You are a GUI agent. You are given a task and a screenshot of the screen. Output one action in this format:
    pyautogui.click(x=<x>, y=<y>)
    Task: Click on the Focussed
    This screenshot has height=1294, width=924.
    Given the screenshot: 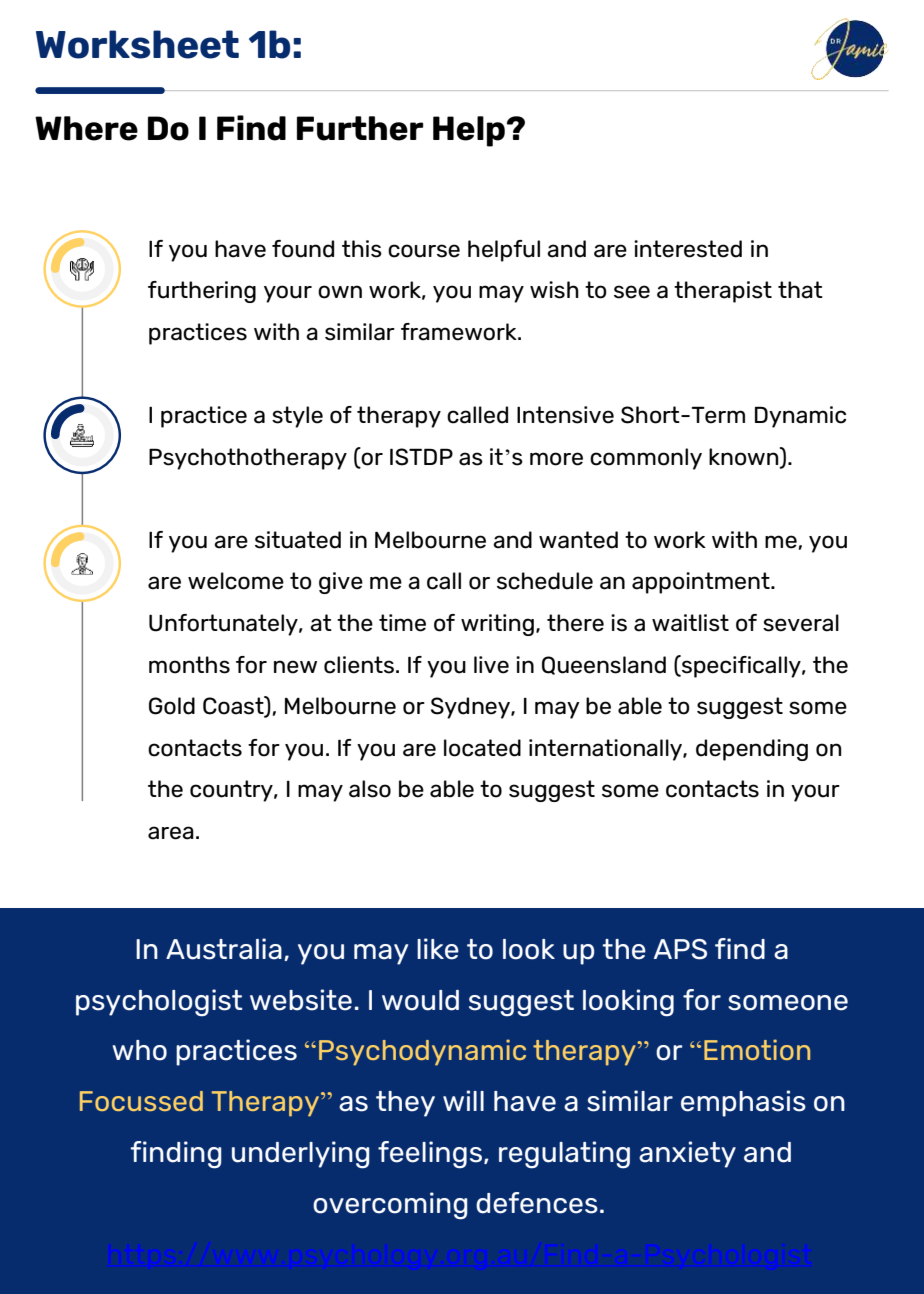 What is the action you would take?
    pyautogui.click(x=141, y=1101)
